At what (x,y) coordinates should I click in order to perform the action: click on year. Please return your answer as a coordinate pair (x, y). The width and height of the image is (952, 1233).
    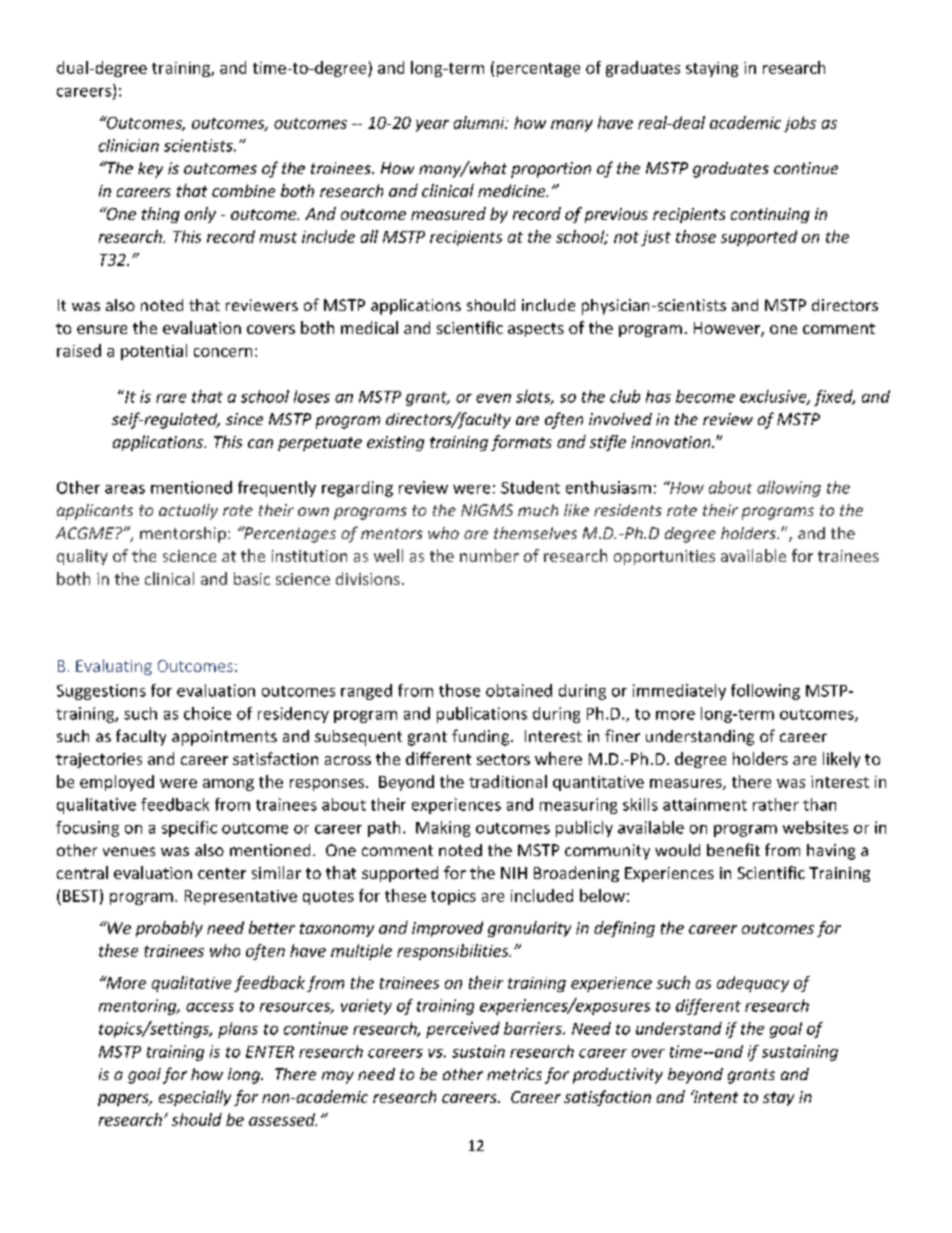
    Looking at the image, I should click on (432, 126).
